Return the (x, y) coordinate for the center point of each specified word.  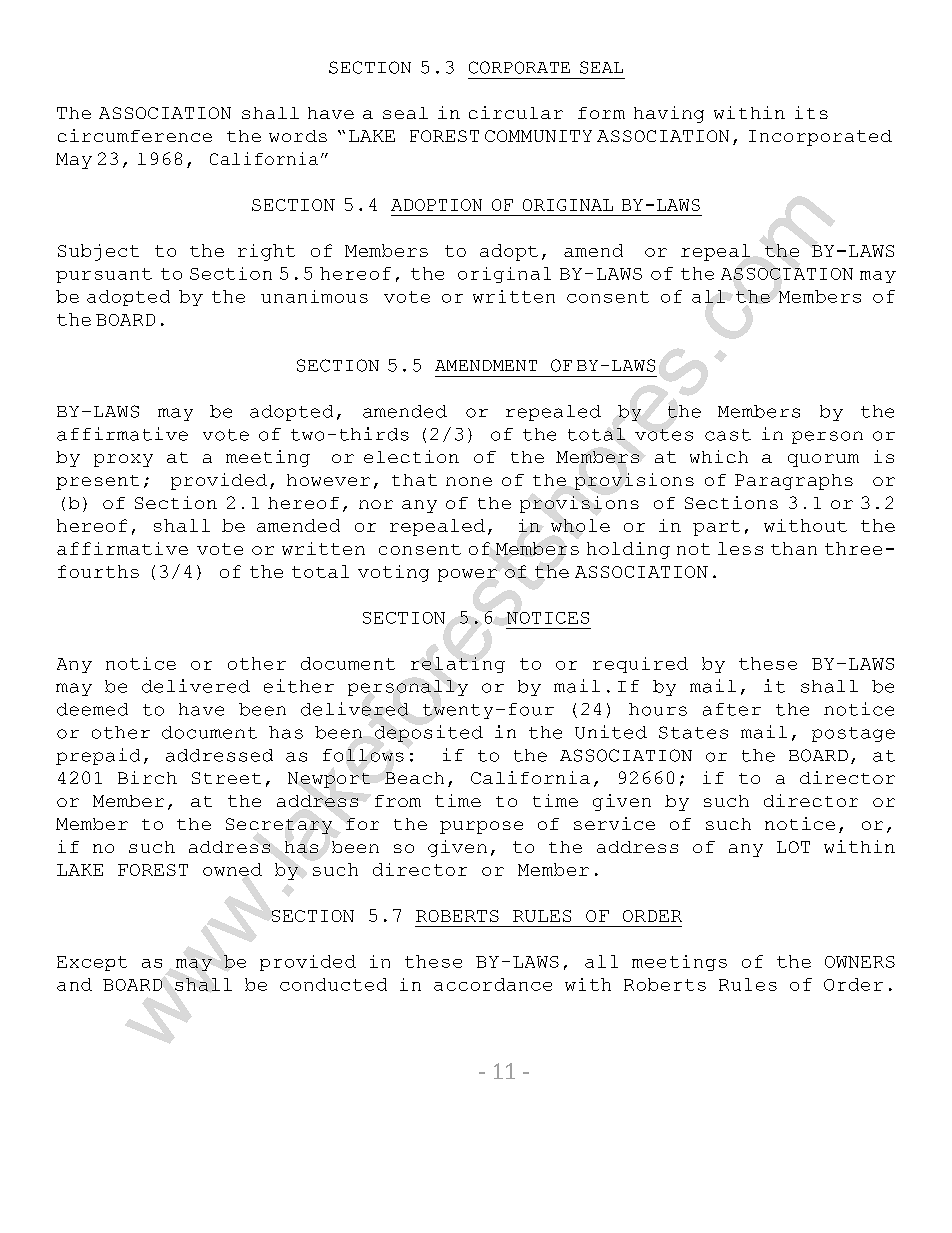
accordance (493, 984)
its (811, 112)
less (740, 548)
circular (516, 112)
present (97, 482)
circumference (135, 135)
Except (92, 963)
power (467, 575)
